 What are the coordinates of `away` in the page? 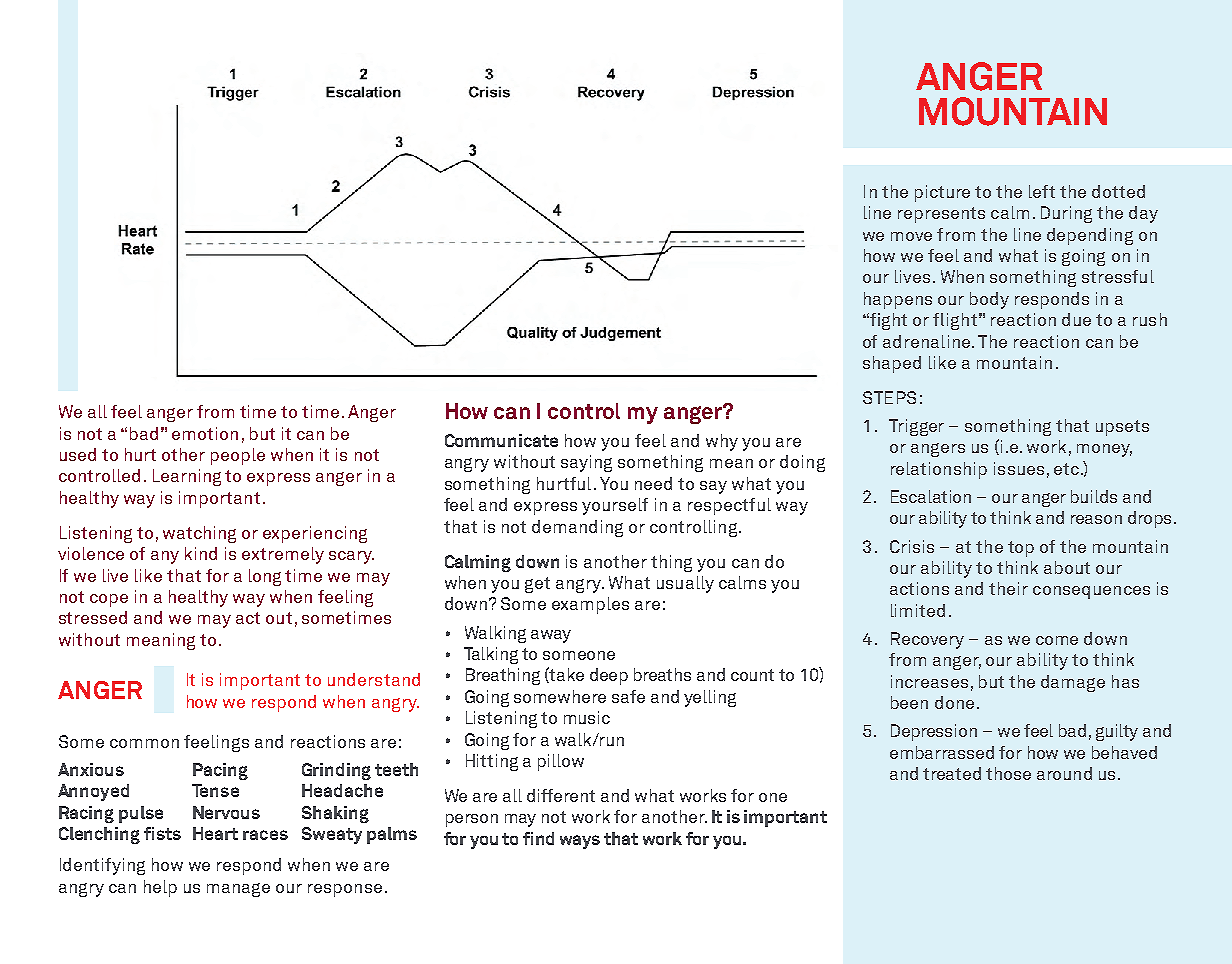 It's located at (551, 636).
